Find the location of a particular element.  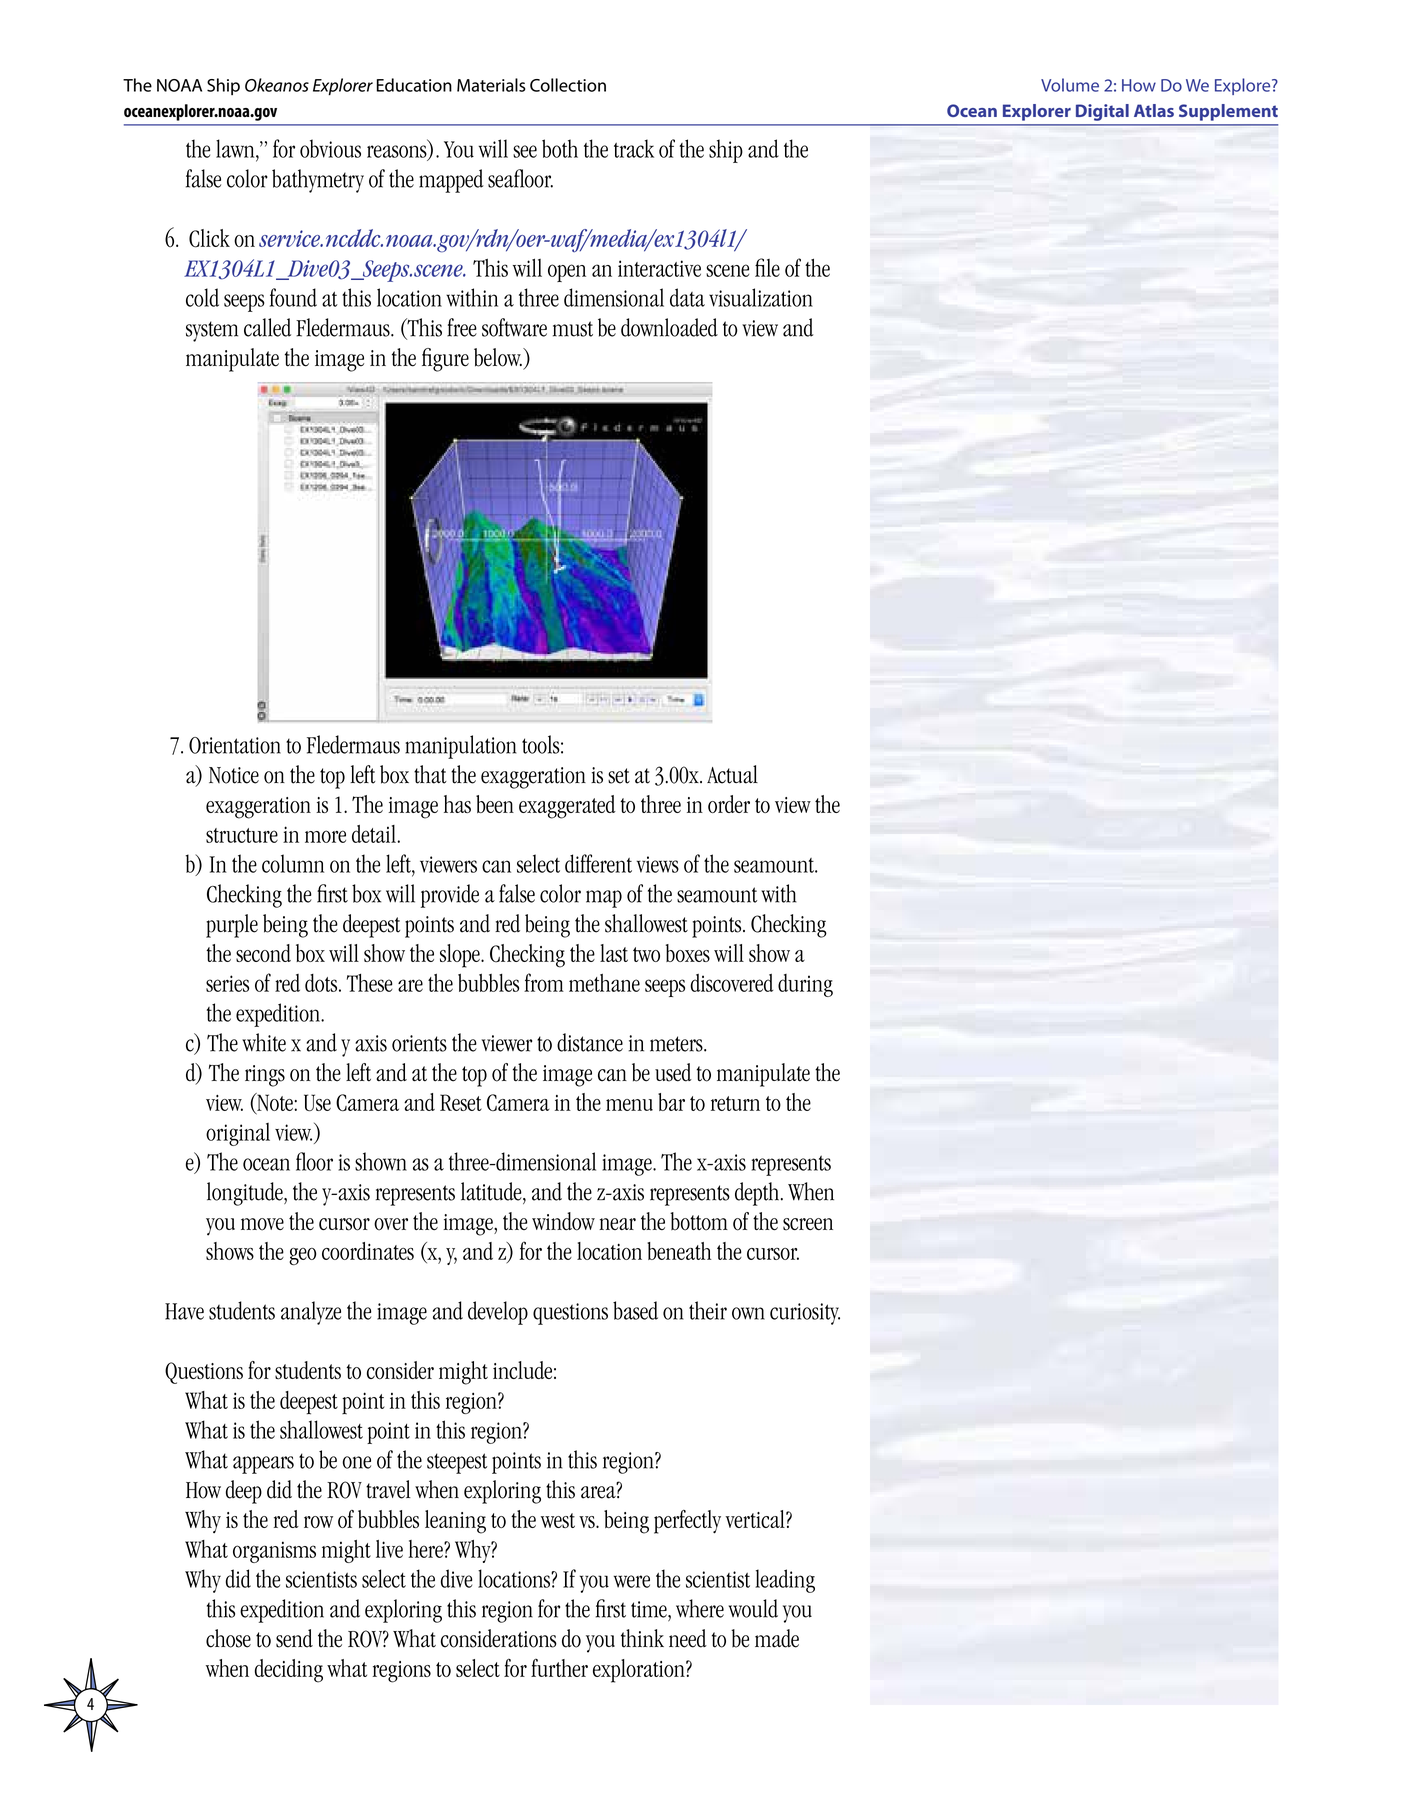

send is located at coordinates (294, 1638).
